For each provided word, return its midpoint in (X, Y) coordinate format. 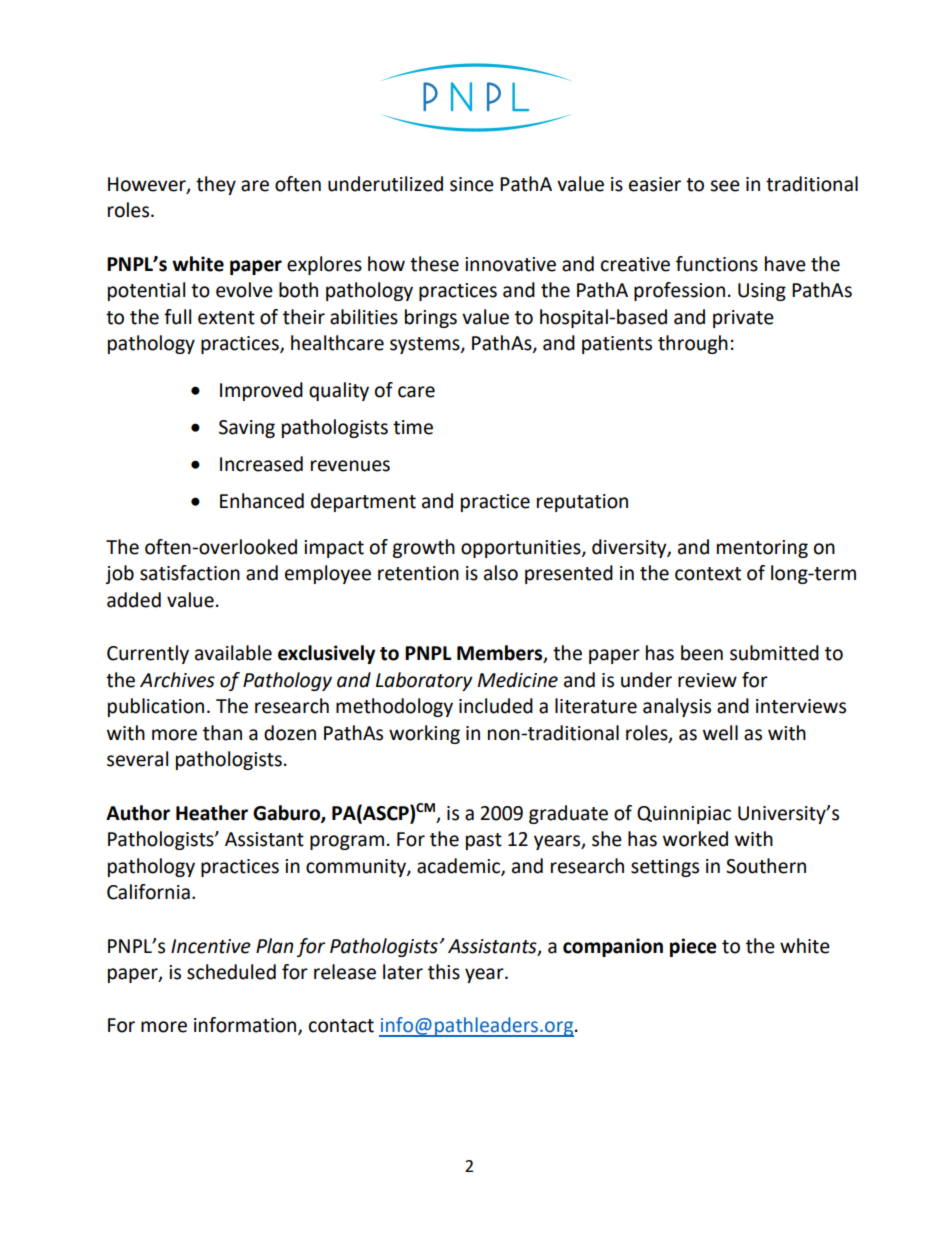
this (444, 972)
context (708, 574)
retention (418, 573)
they (216, 185)
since (472, 184)
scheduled (231, 972)
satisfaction (190, 573)
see (725, 186)
